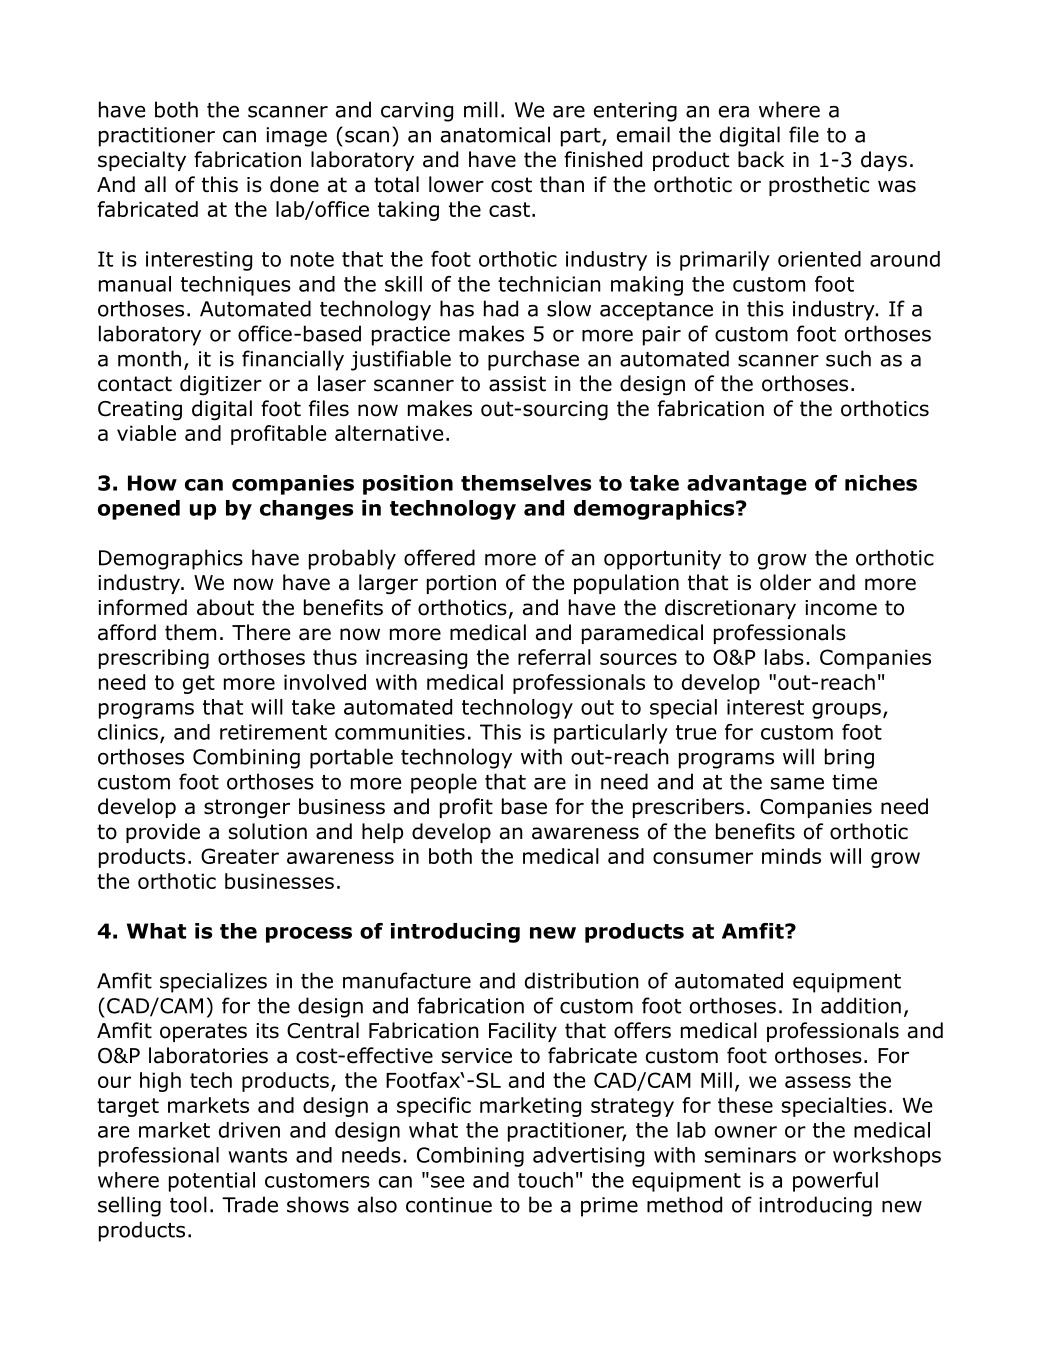 This image has width=1044, height=1350. Describe the element at coordinates (761, 159) in the image. I see `back` at that location.
